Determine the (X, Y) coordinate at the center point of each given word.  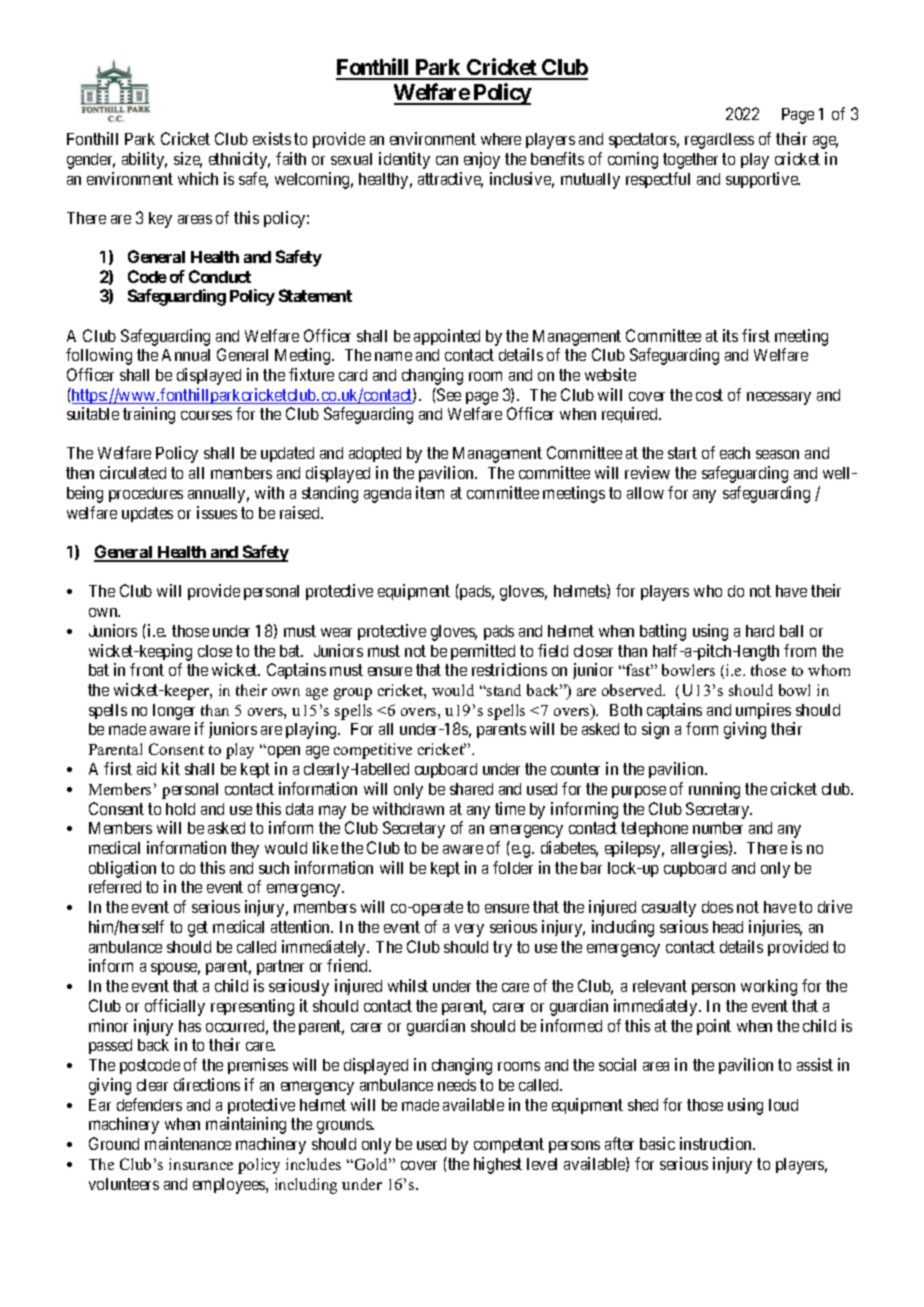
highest (498, 1165)
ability (144, 160)
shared (471, 789)
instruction (717, 1143)
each (735, 453)
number (718, 828)
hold (180, 809)
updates (147, 514)
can (447, 160)
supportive (763, 180)
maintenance (188, 1143)
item (430, 492)
